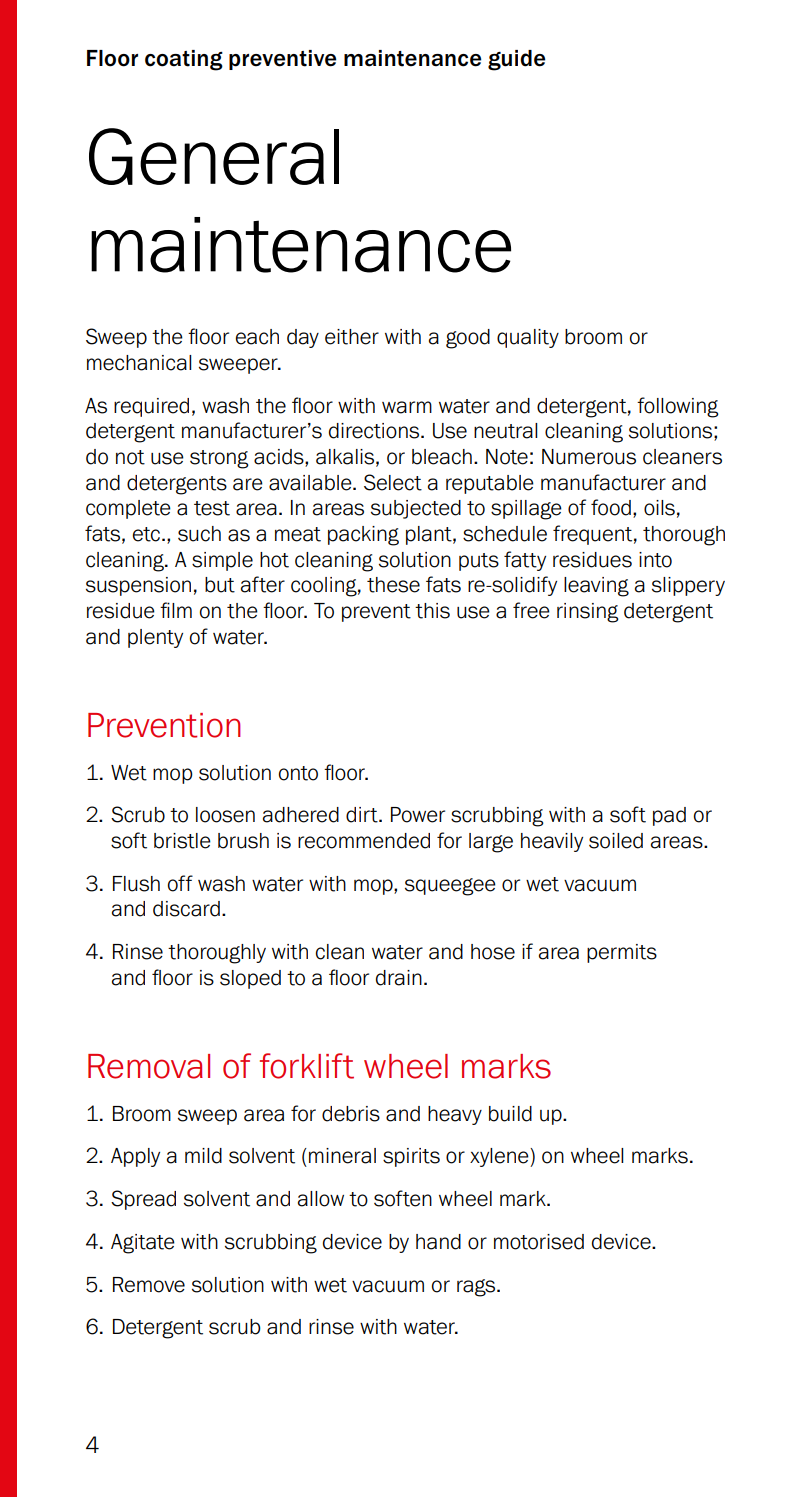  What do you see at coordinates (143, 1244) in the screenshot?
I see `Agitate` at bounding box center [143, 1244].
